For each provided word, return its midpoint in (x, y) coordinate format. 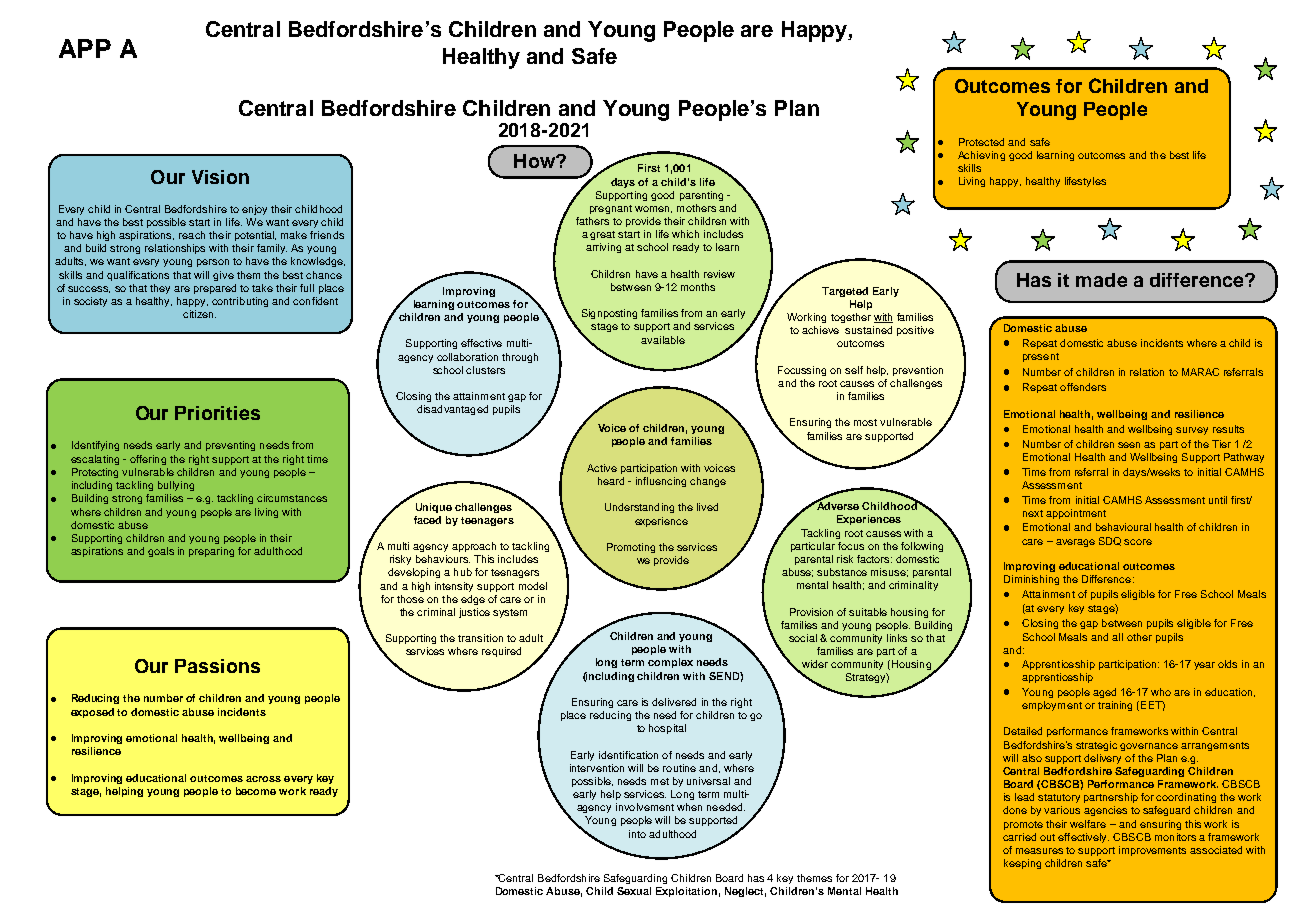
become (256, 791)
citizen (199, 314)
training (1115, 706)
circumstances (292, 498)
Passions (217, 666)
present (1041, 357)
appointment (1076, 514)
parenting (701, 196)
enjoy (254, 210)
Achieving (981, 156)
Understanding (639, 508)
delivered (674, 702)
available (663, 340)
